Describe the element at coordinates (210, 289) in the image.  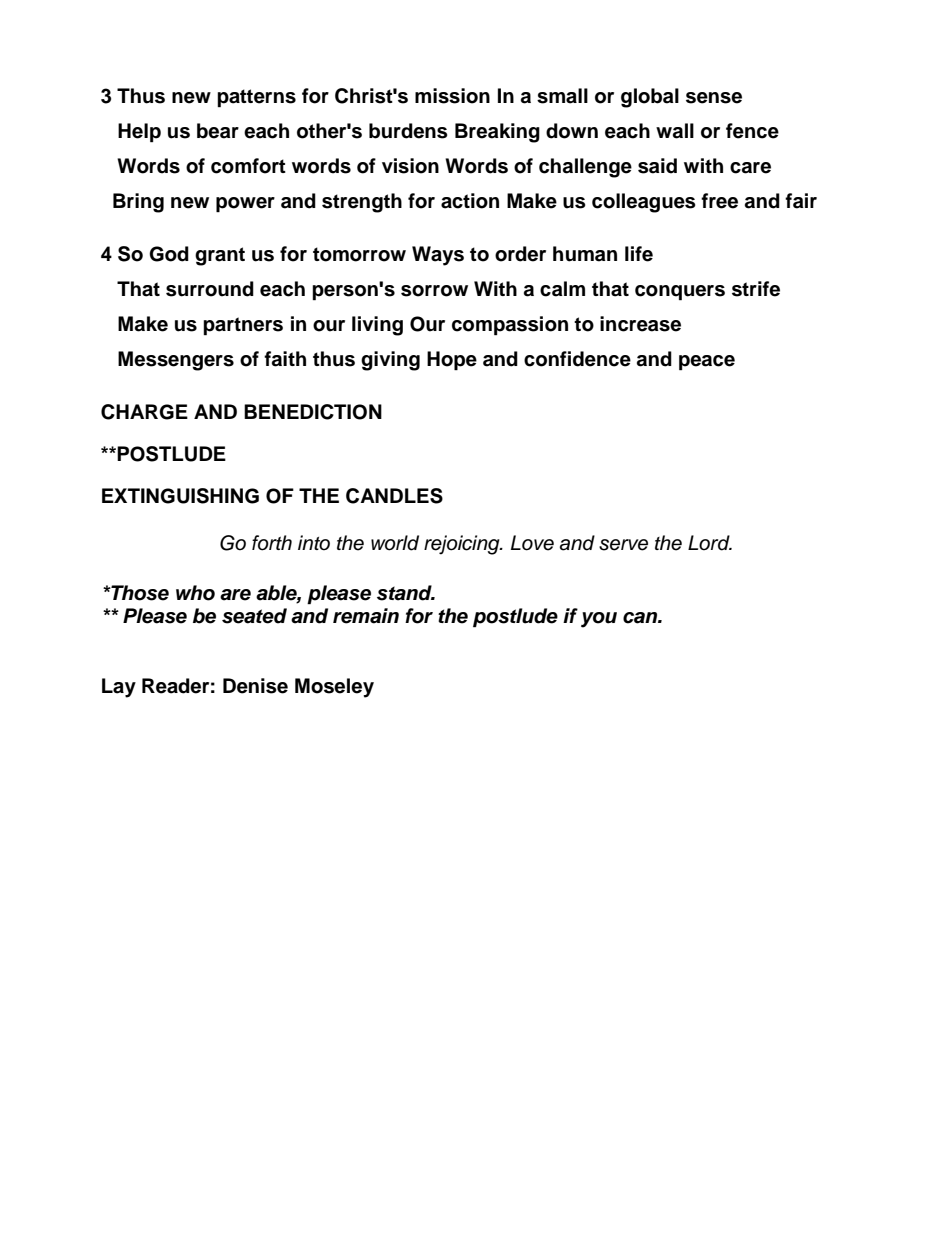
I see `surround` at that location.
